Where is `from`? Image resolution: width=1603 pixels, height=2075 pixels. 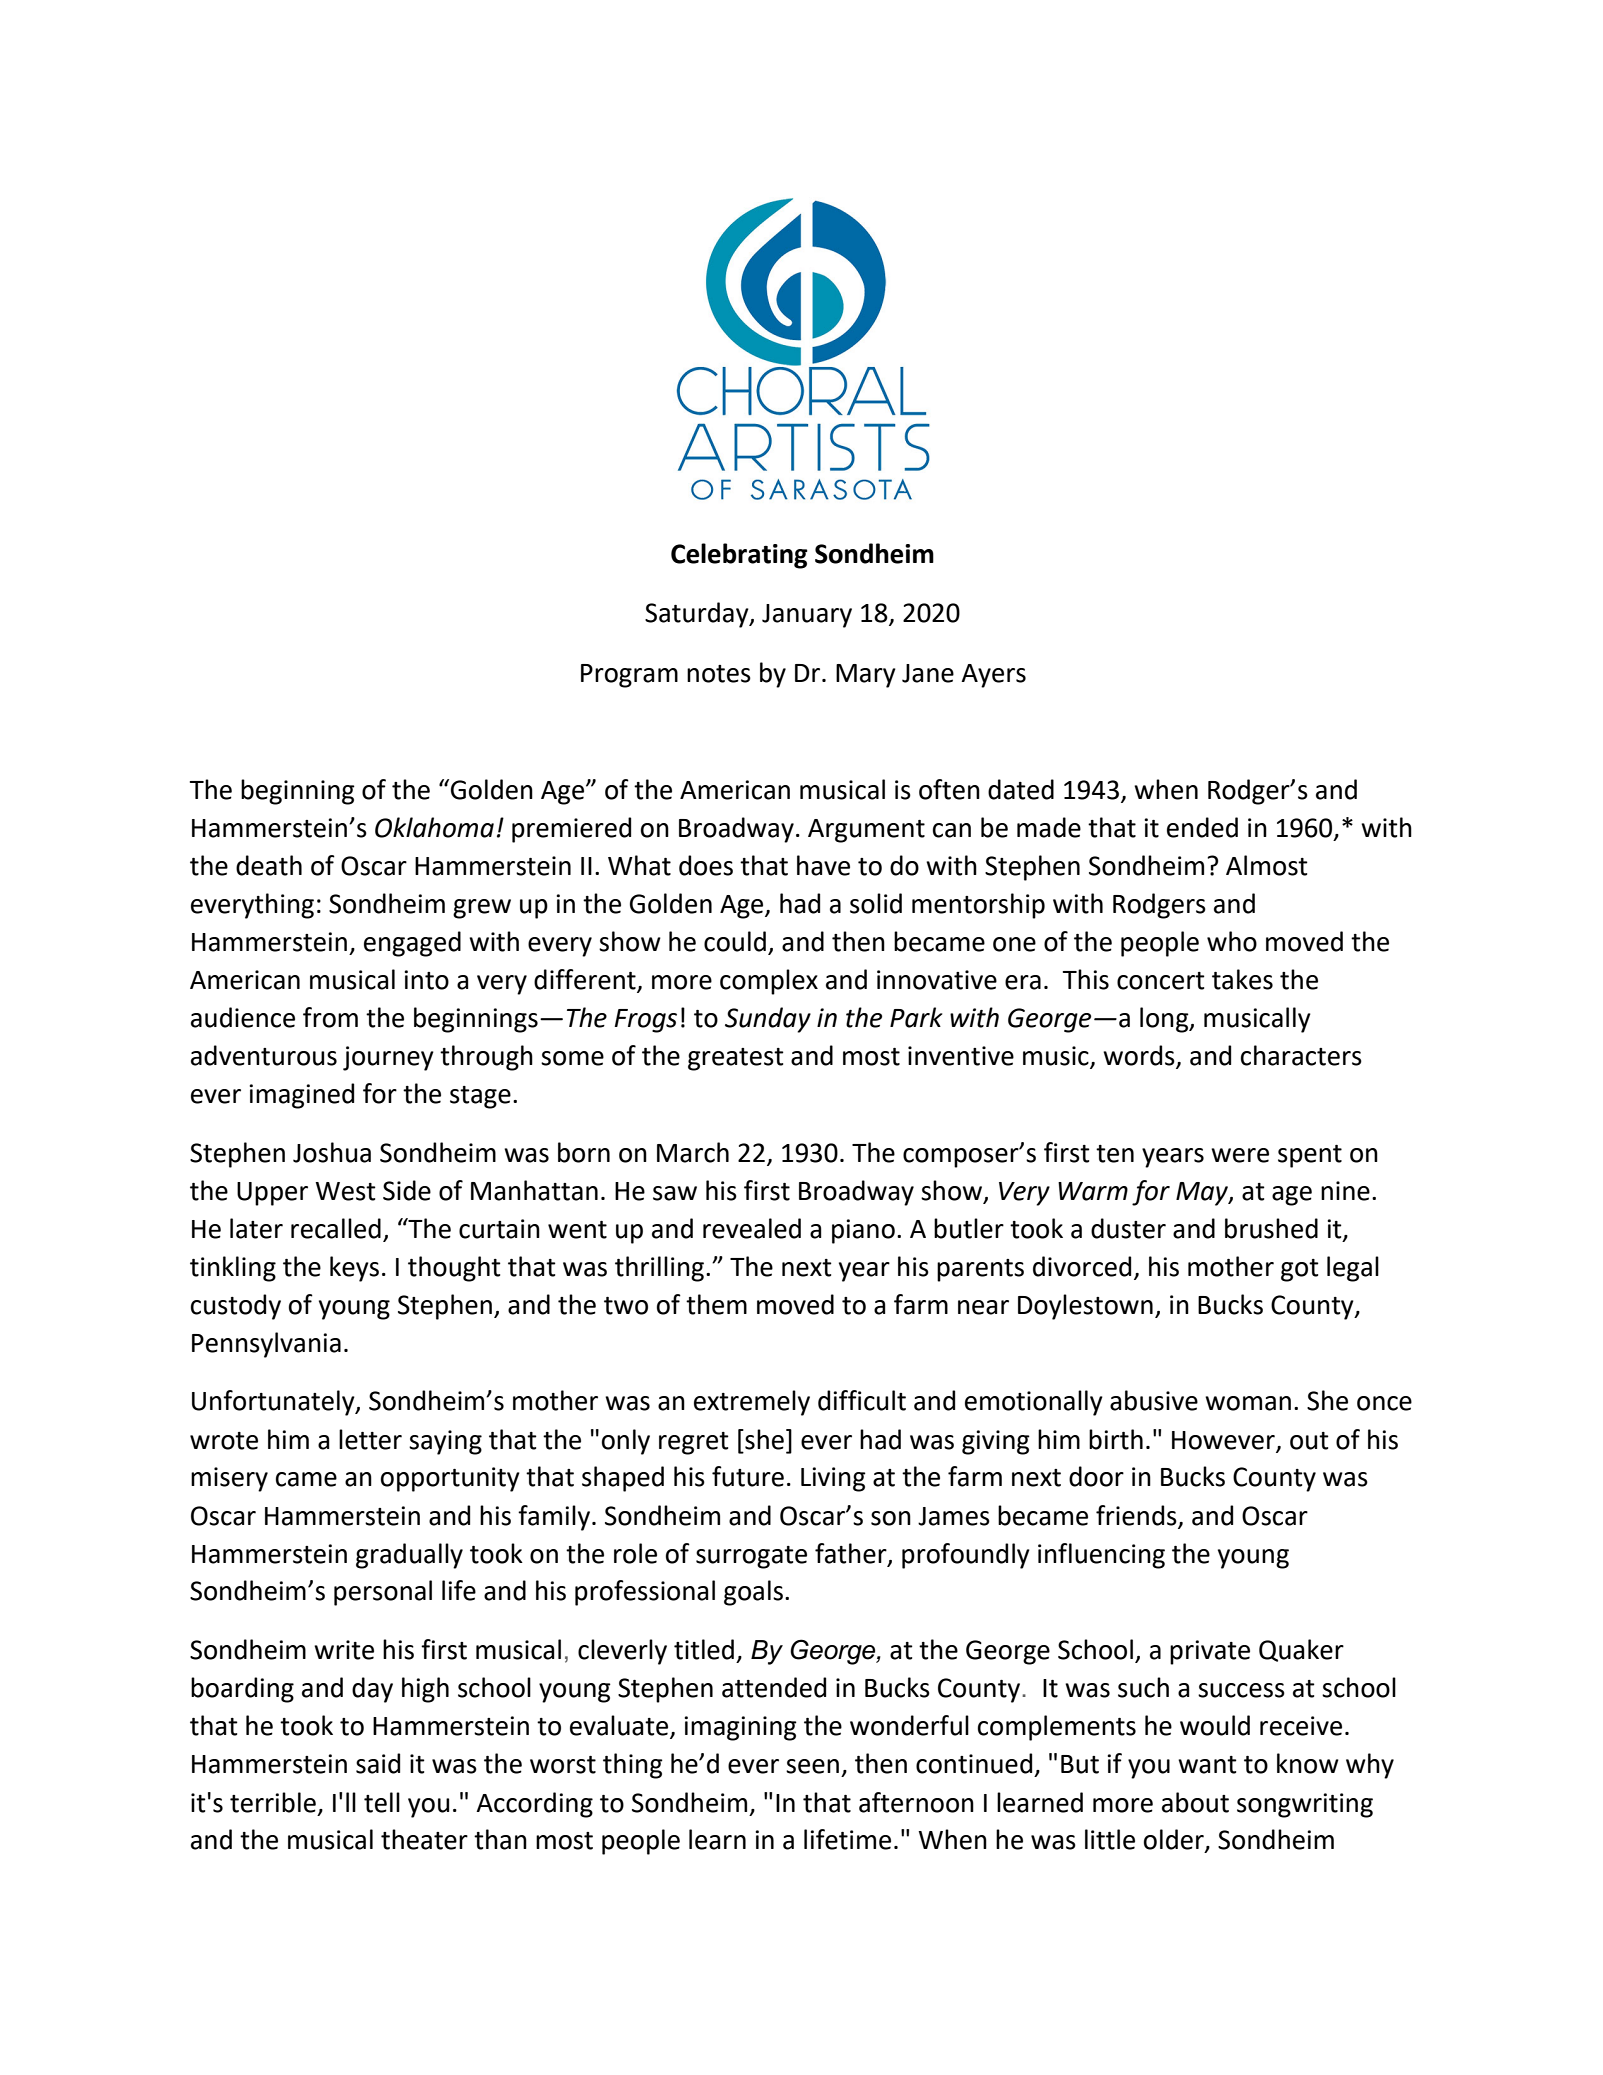
from is located at coordinates (330, 1017).
